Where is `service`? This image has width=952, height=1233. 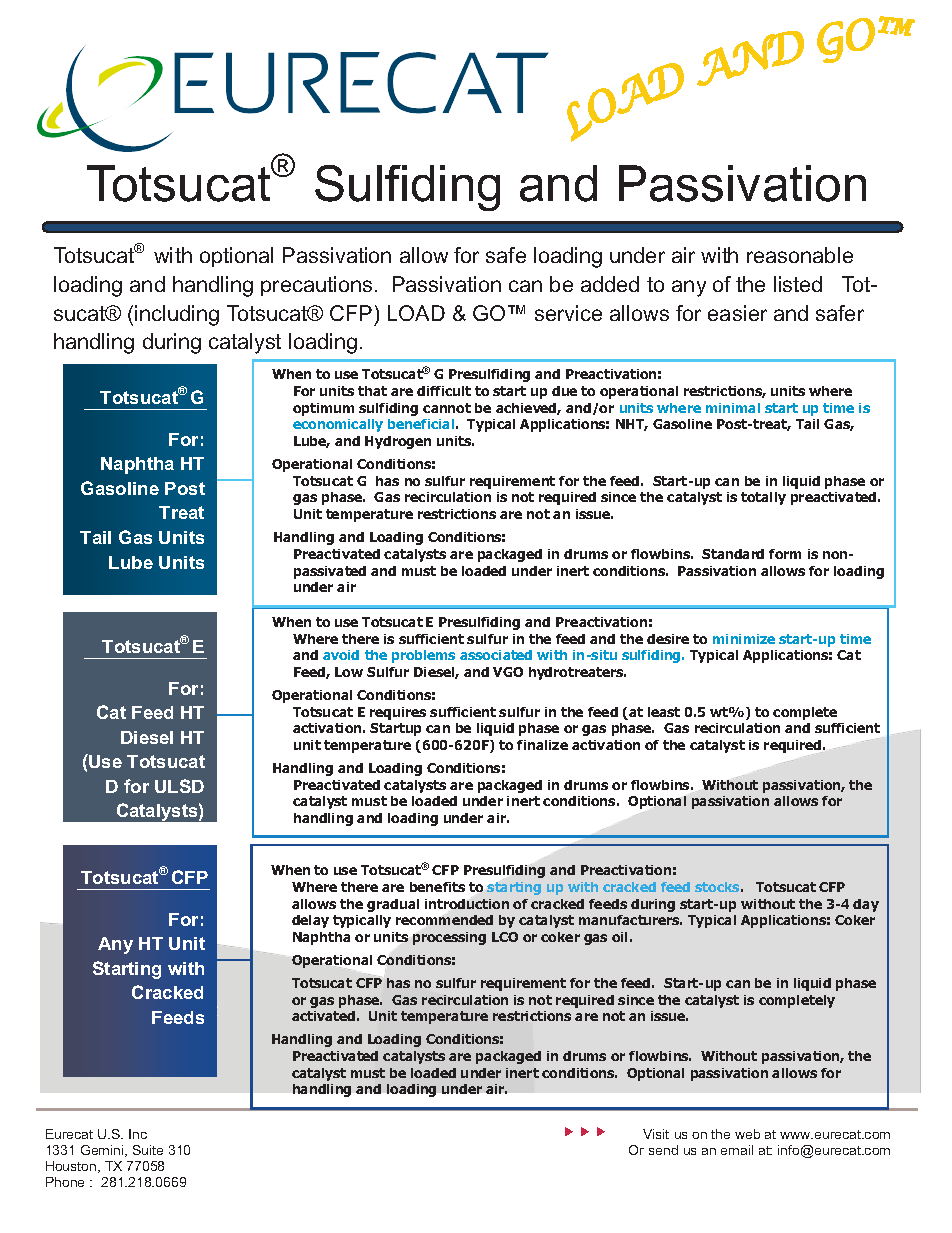 service is located at coordinates (568, 313).
